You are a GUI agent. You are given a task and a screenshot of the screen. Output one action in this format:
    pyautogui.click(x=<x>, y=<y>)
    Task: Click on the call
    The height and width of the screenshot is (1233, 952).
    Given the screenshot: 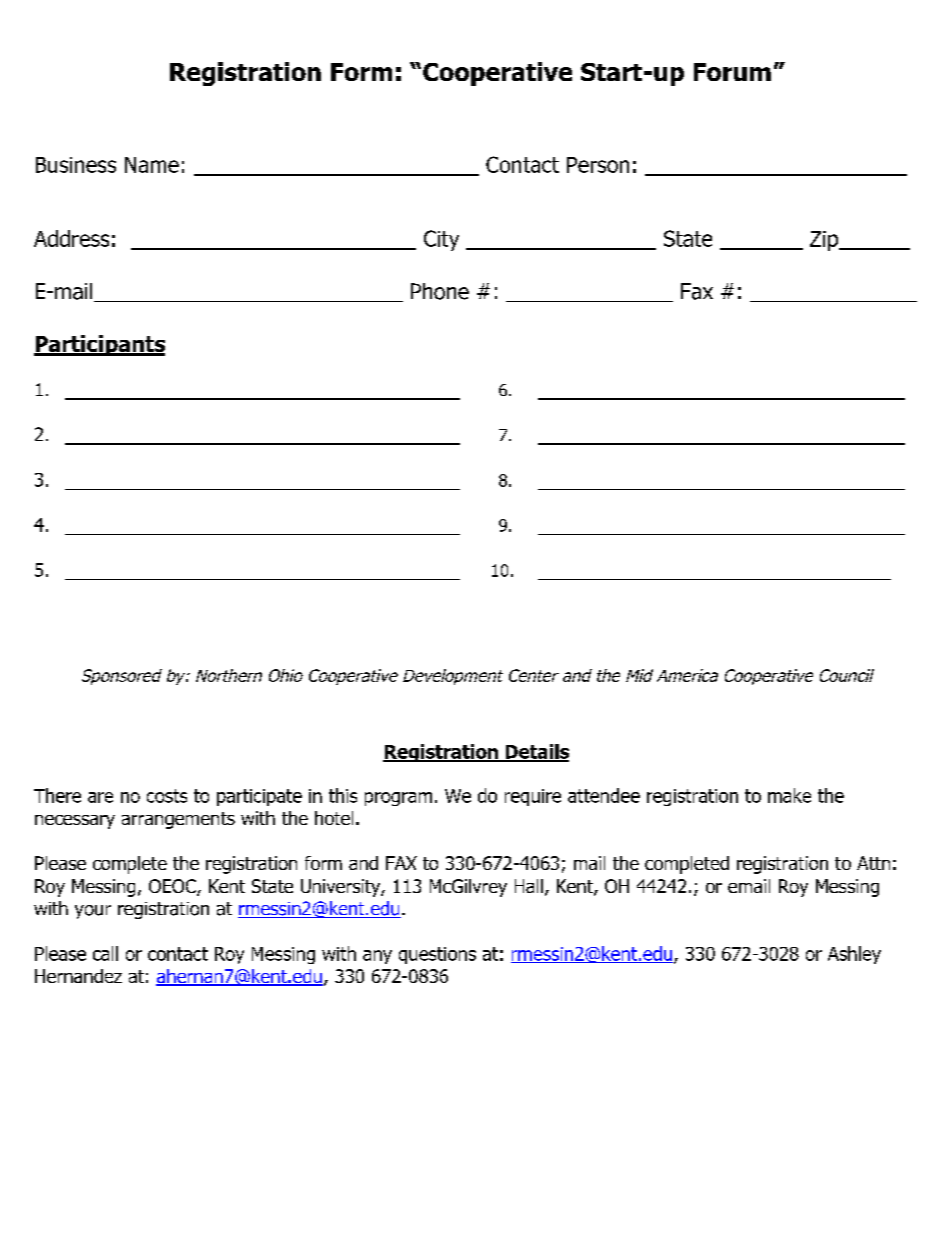 What is the action you would take?
    pyautogui.click(x=105, y=953)
